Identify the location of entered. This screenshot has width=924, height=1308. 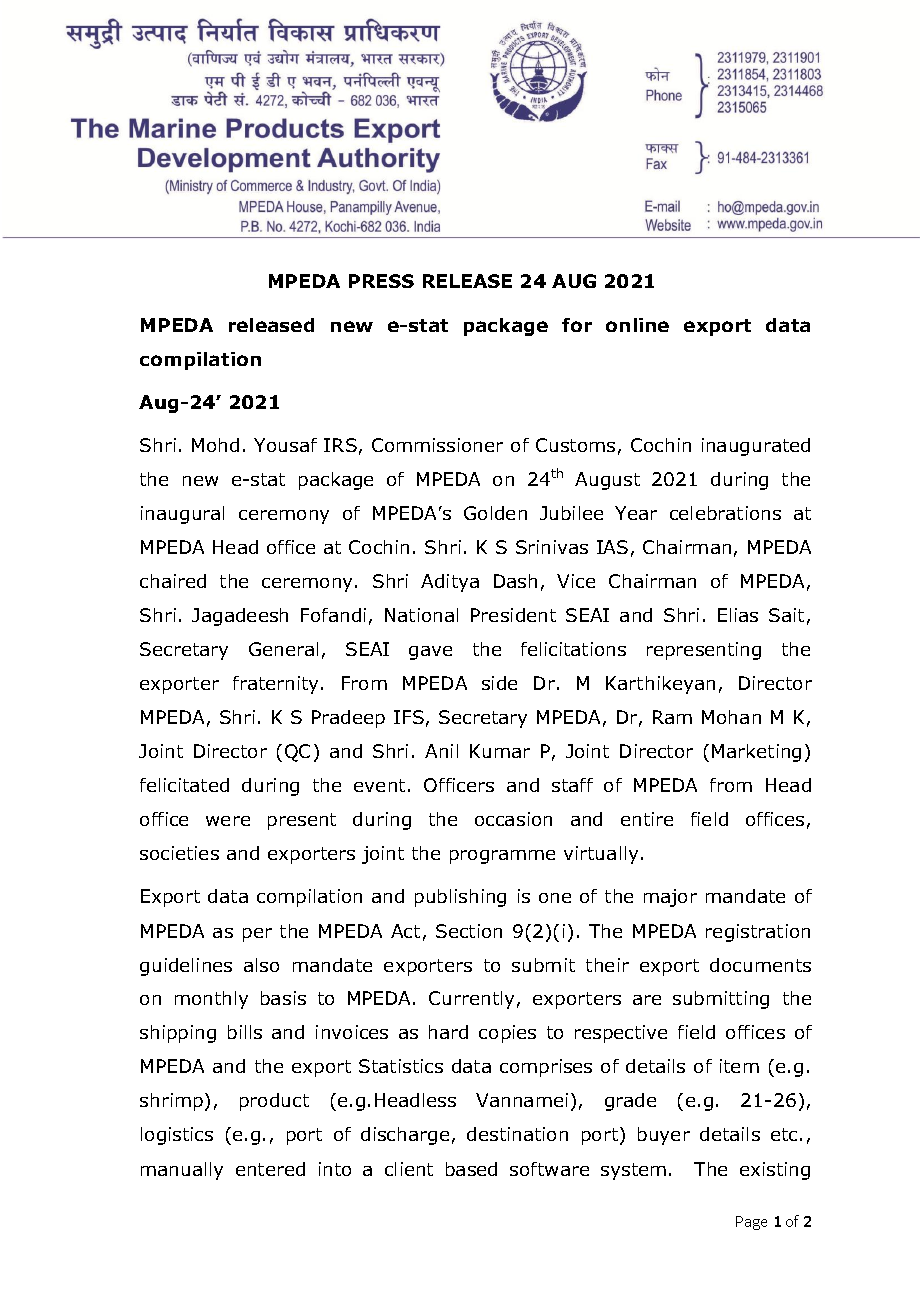
(270, 1169).
